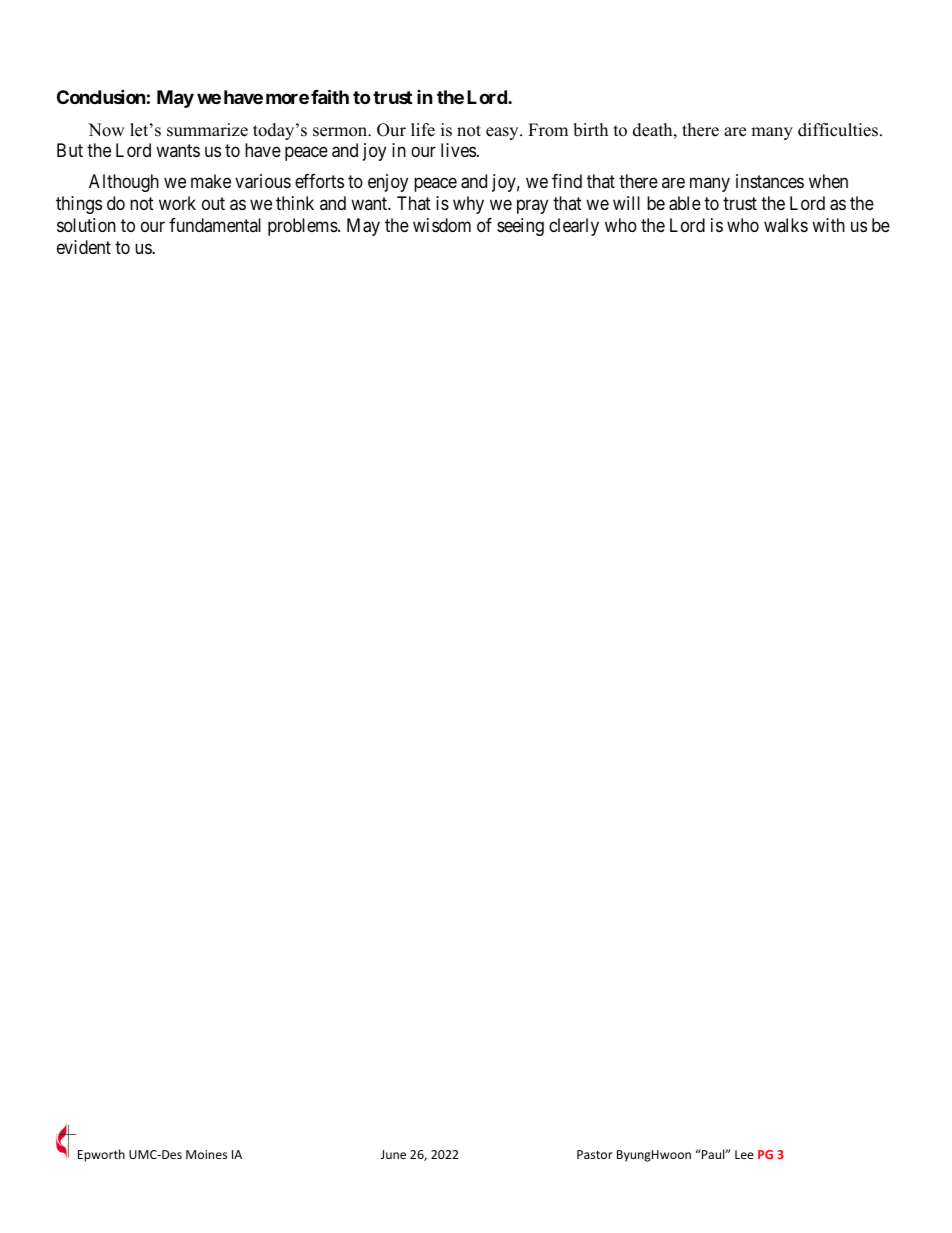 The height and width of the screenshot is (1233, 952). What do you see at coordinates (770, 181) in the screenshot?
I see `instances` at bounding box center [770, 181].
